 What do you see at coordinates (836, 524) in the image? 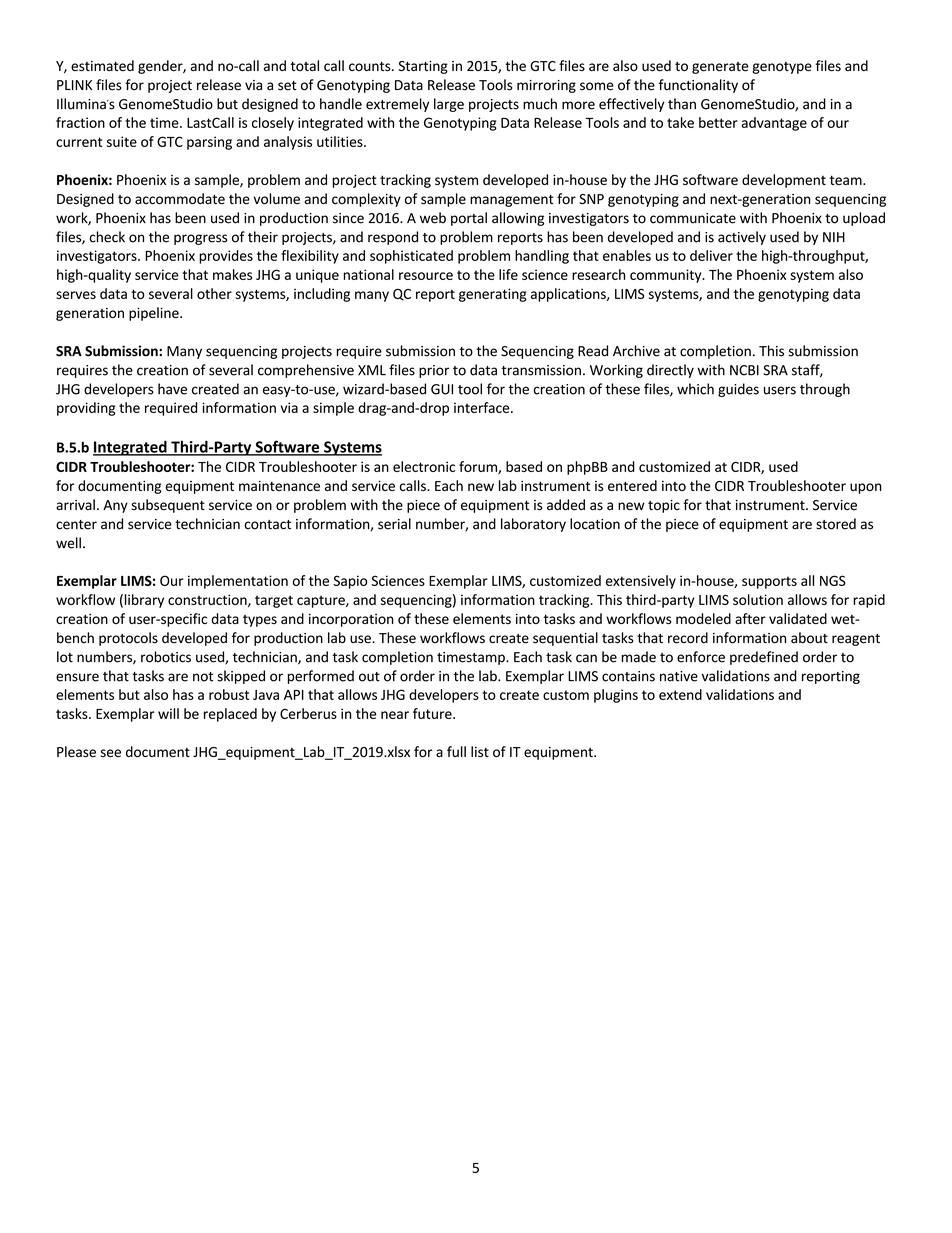
I see `stored` at bounding box center [836, 524].
